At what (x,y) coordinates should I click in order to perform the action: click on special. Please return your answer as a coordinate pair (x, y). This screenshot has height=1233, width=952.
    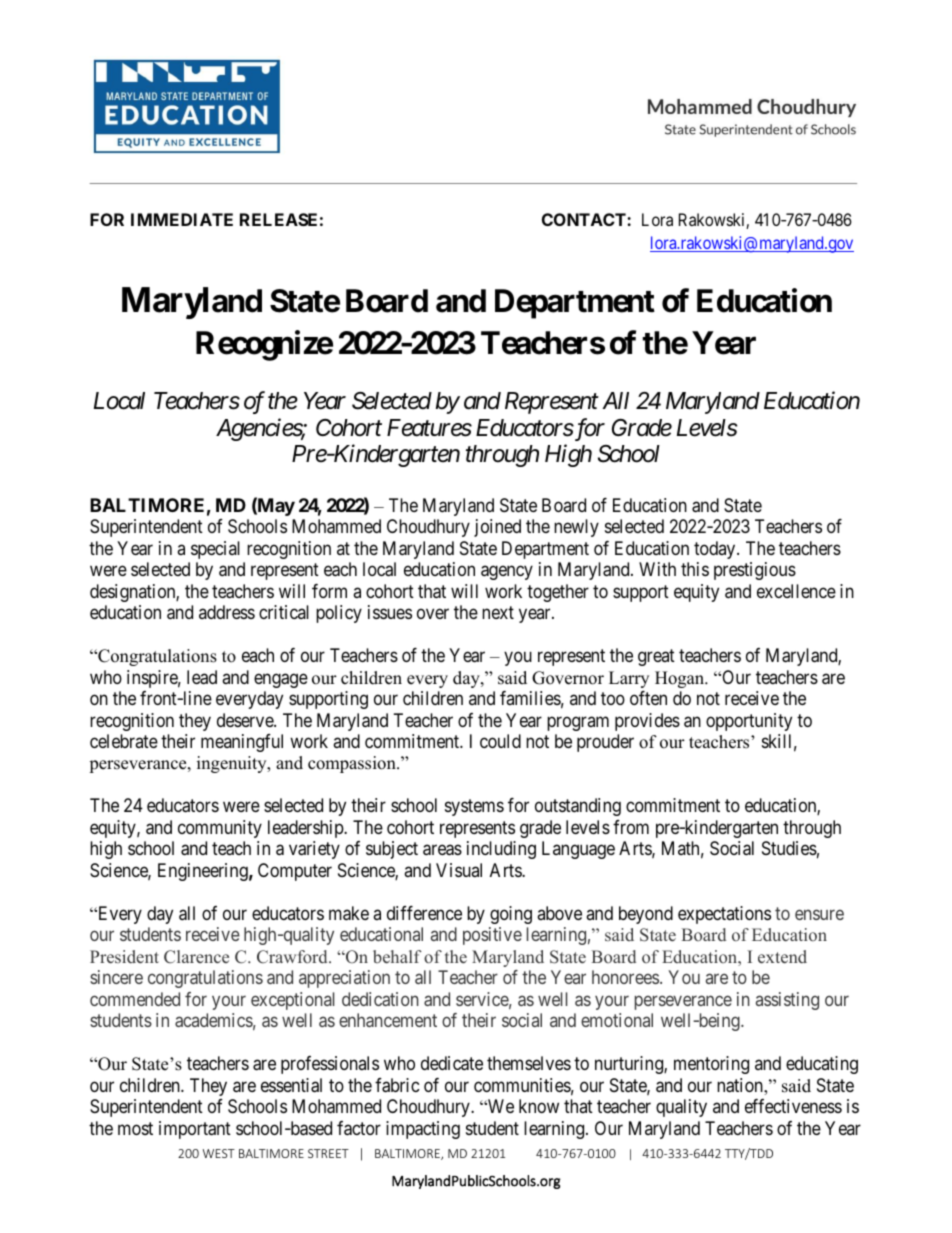
    Looking at the image, I should click on (215, 550).
